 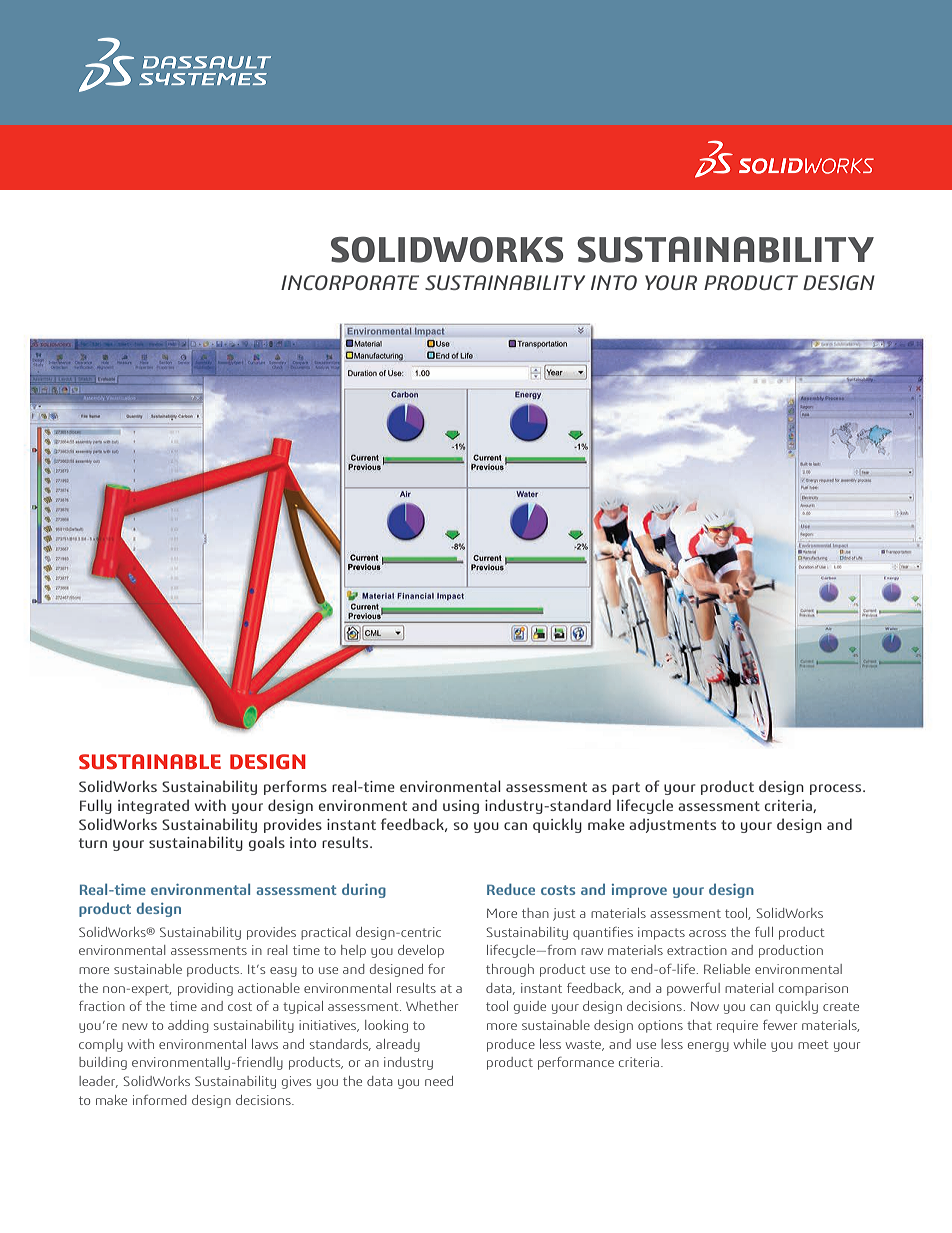 I want to click on process, so click(x=837, y=789).
